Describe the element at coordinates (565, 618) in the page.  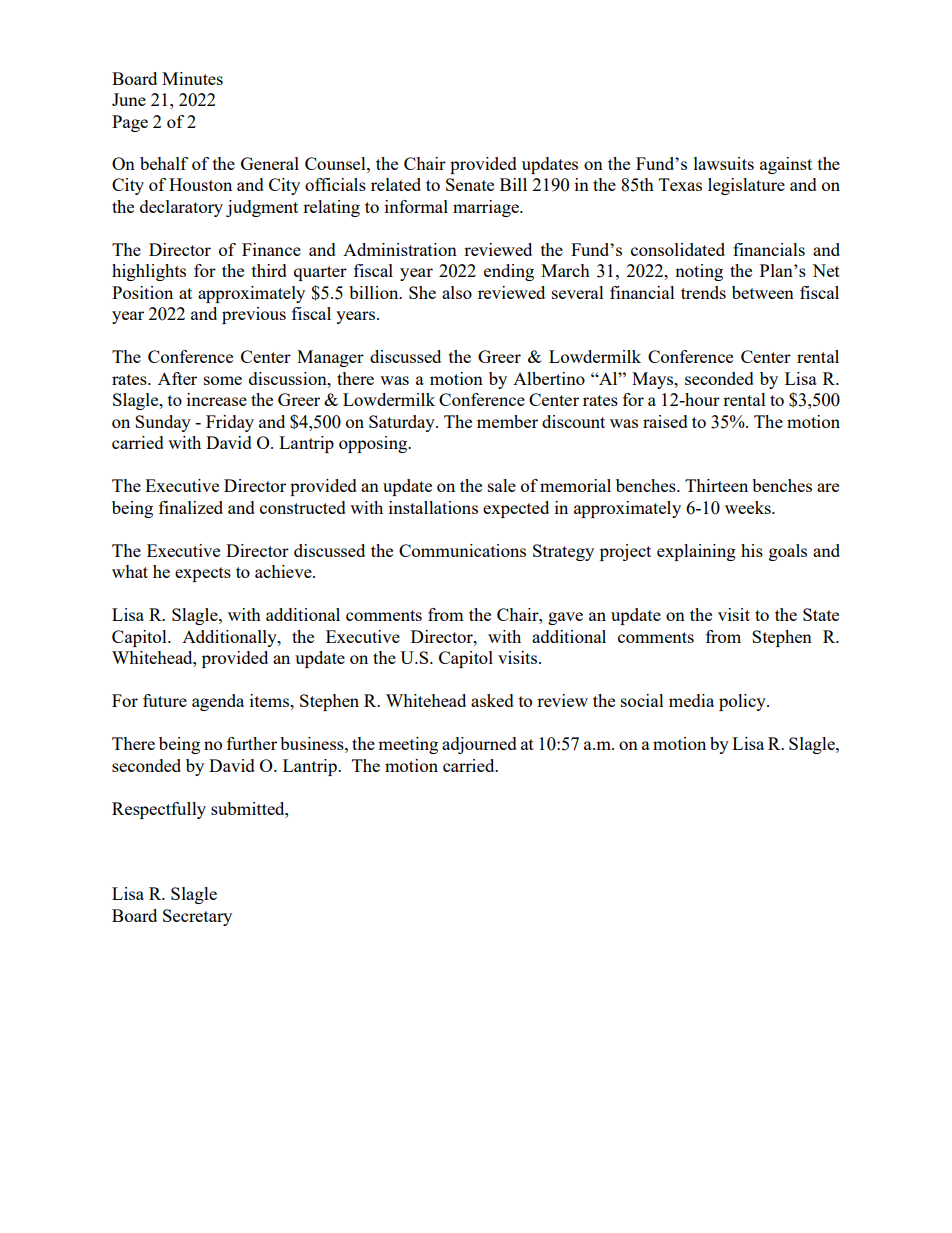
I see `gave` at that location.
